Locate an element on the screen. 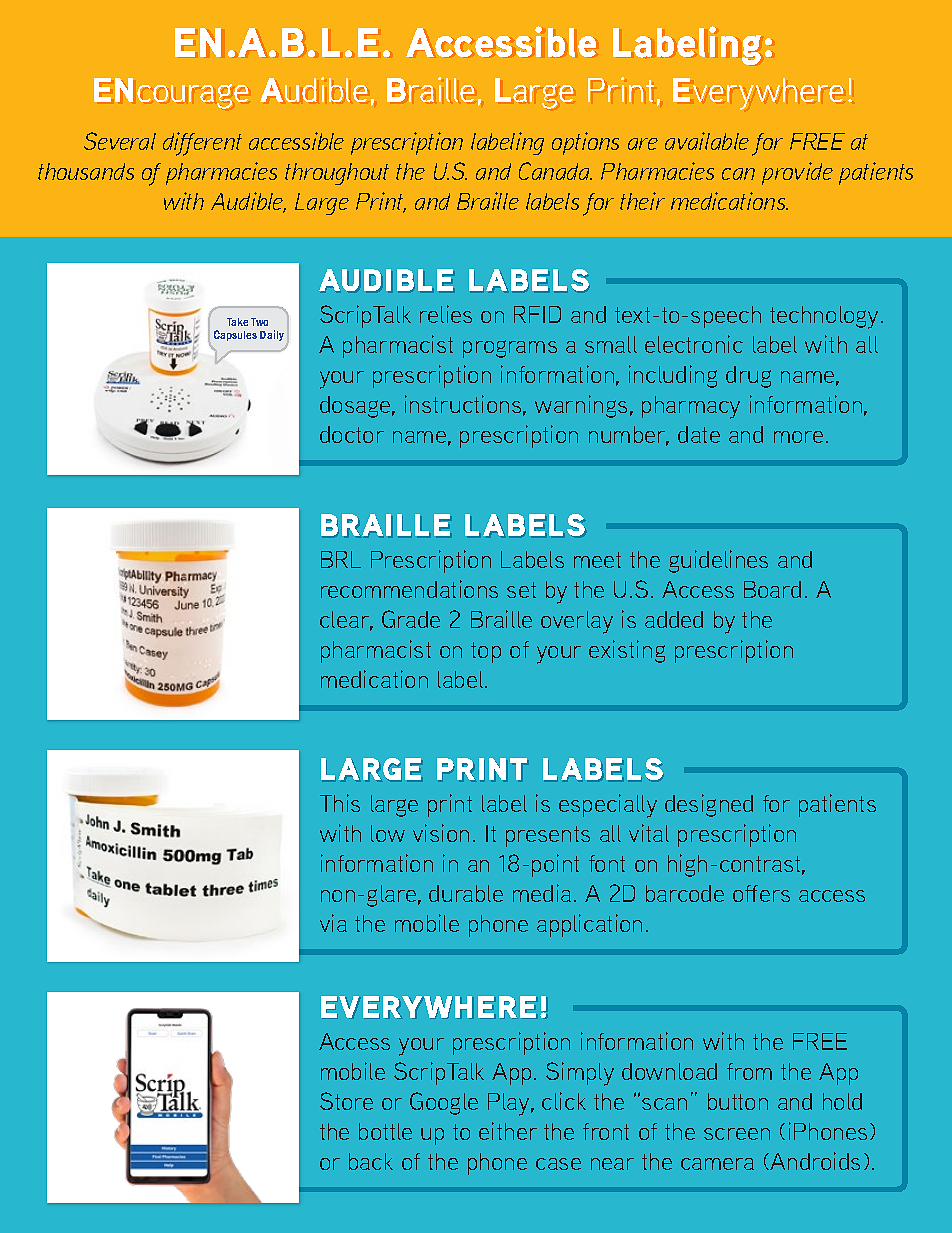  via is located at coordinates (333, 923).
